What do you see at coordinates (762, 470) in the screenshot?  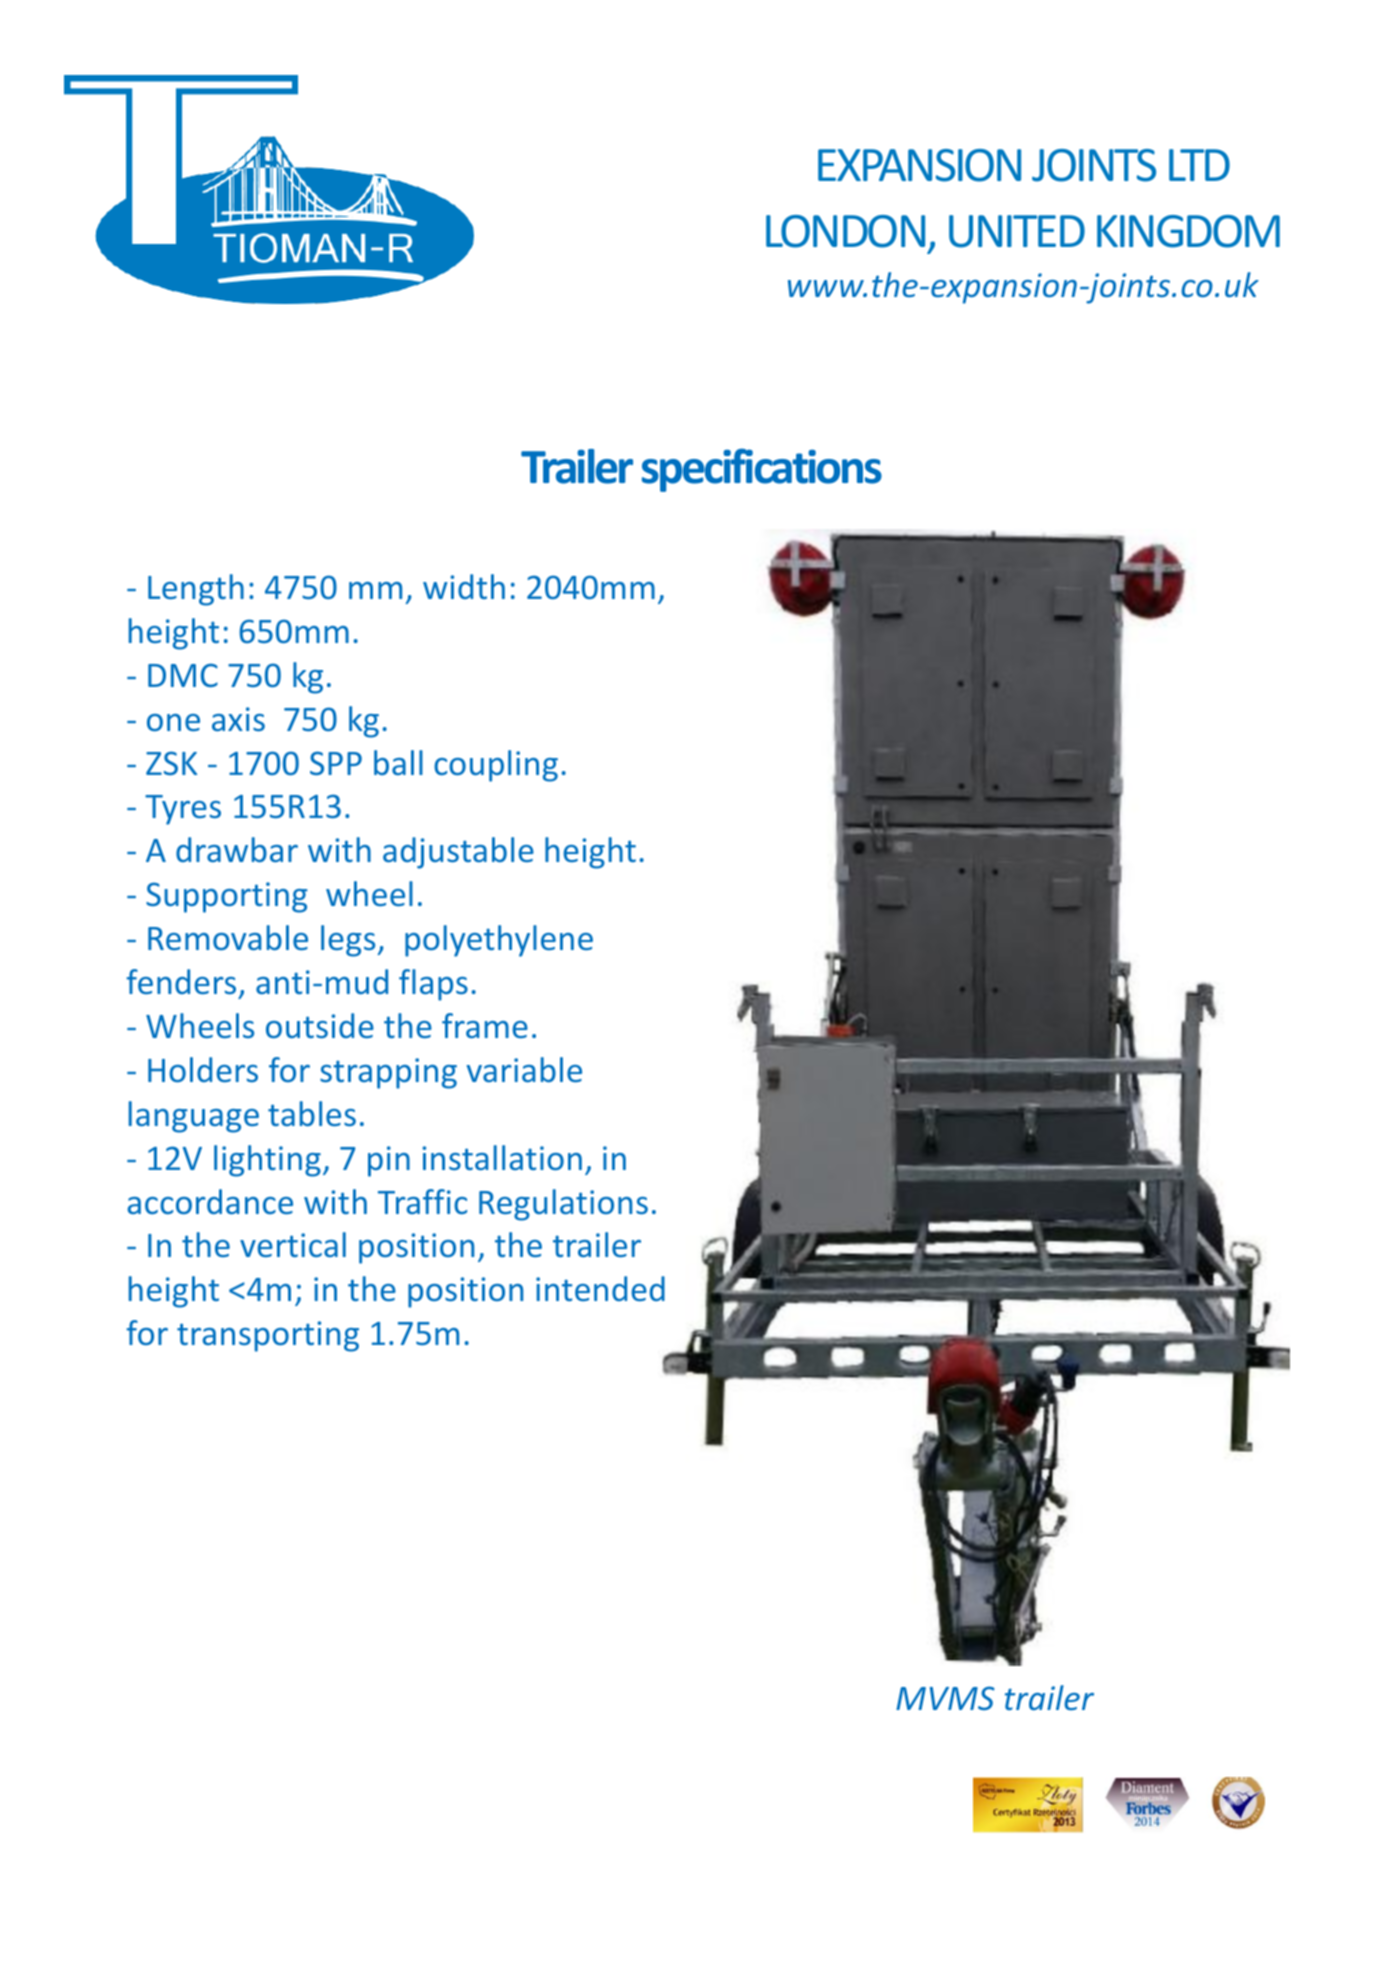 I see `specifications` at bounding box center [762, 470].
